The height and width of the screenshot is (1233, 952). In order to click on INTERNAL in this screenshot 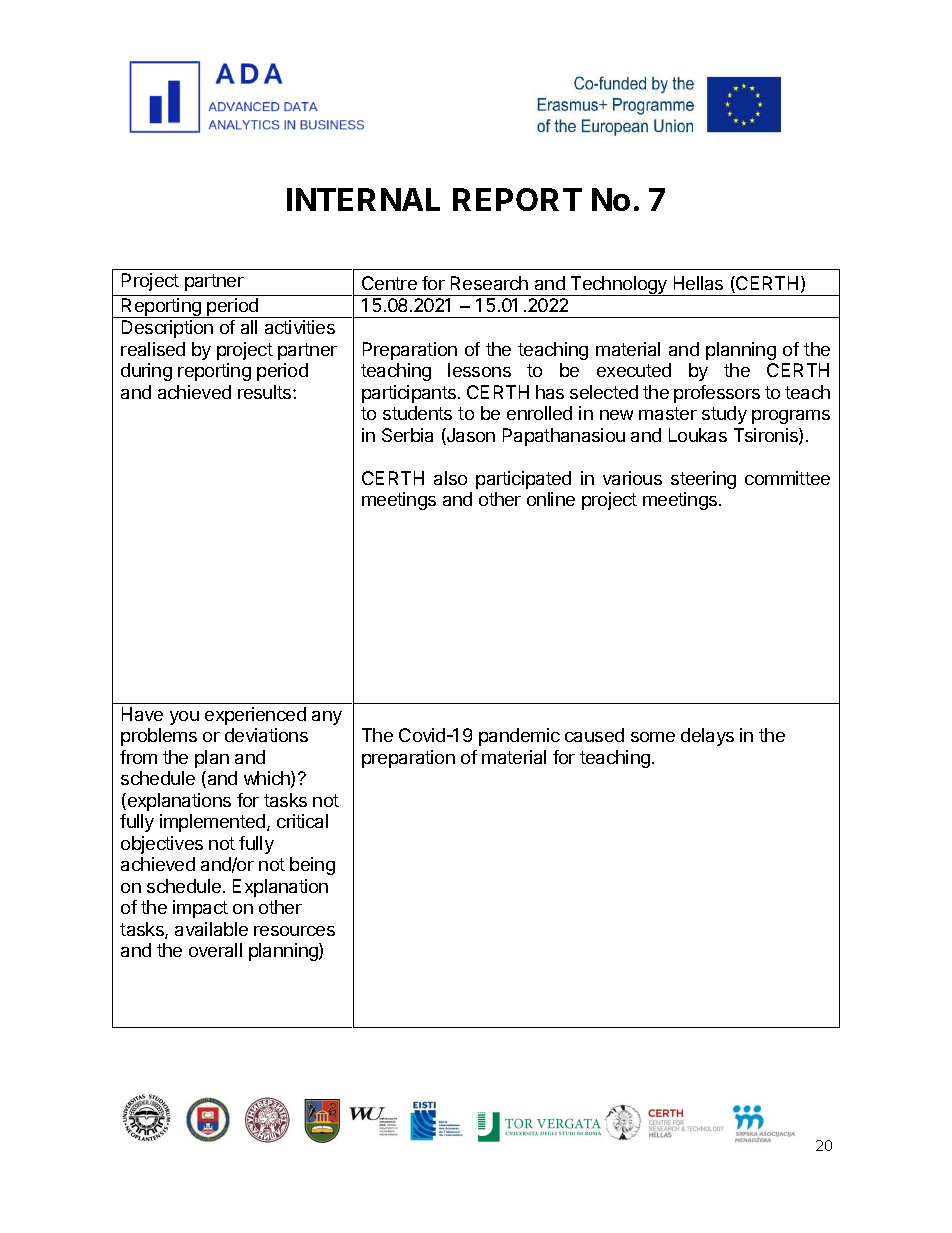, I will do `click(363, 199)`.
